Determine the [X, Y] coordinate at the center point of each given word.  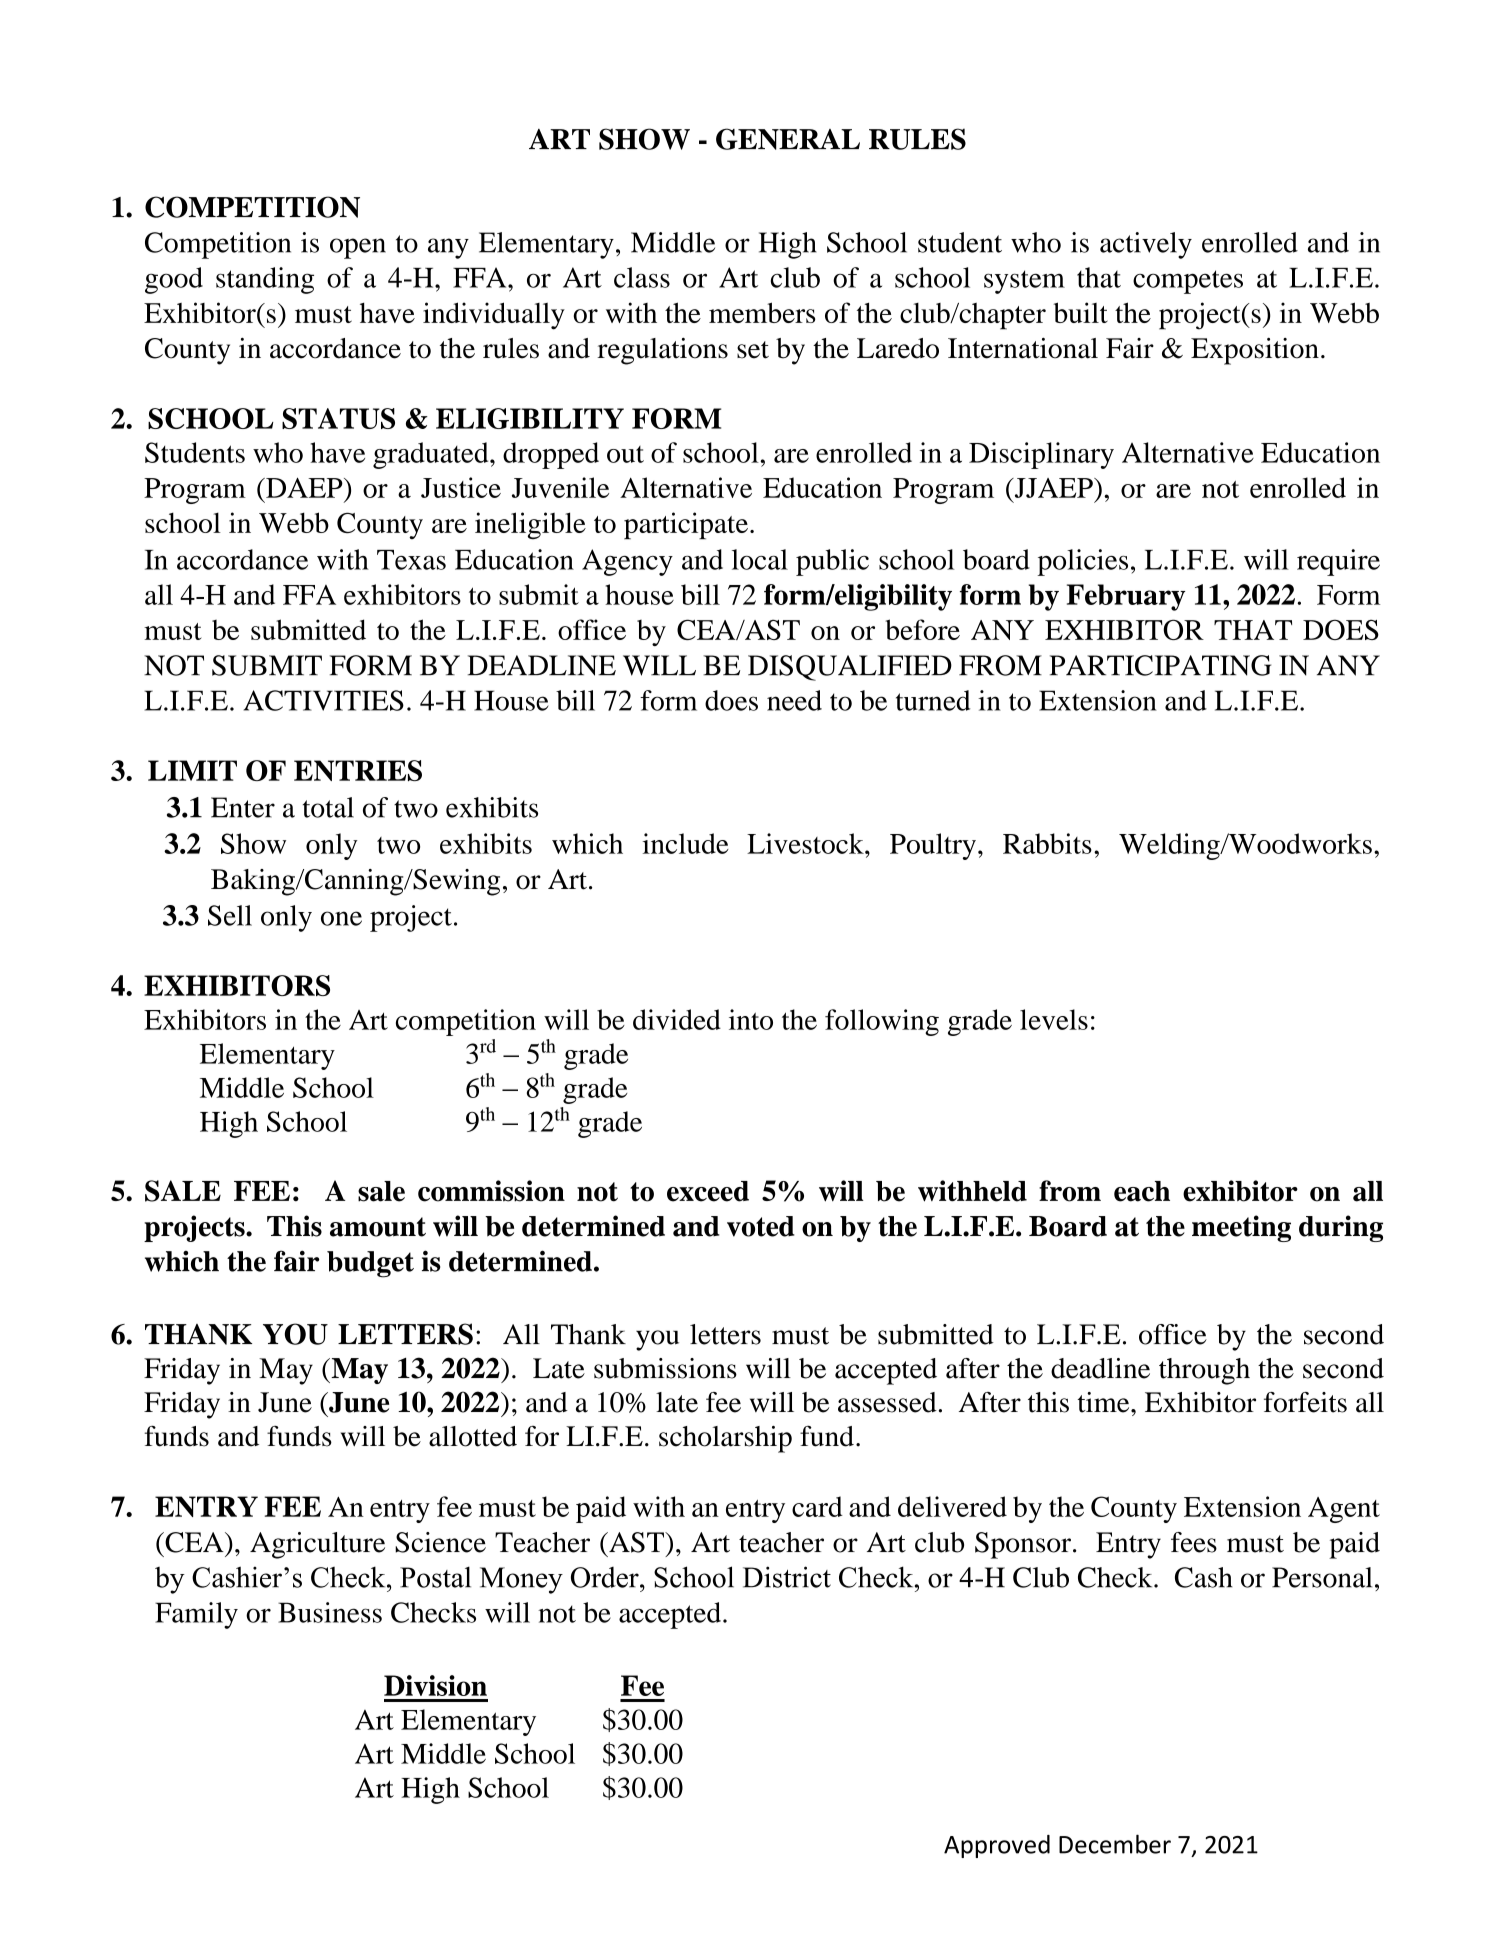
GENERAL [788, 139]
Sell [230, 915]
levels [1054, 1019]
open [358, 248]
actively [1146, 245]
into [751, 1019]
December [1115, 1844]
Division [435, 1685]
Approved [997, 1846]
